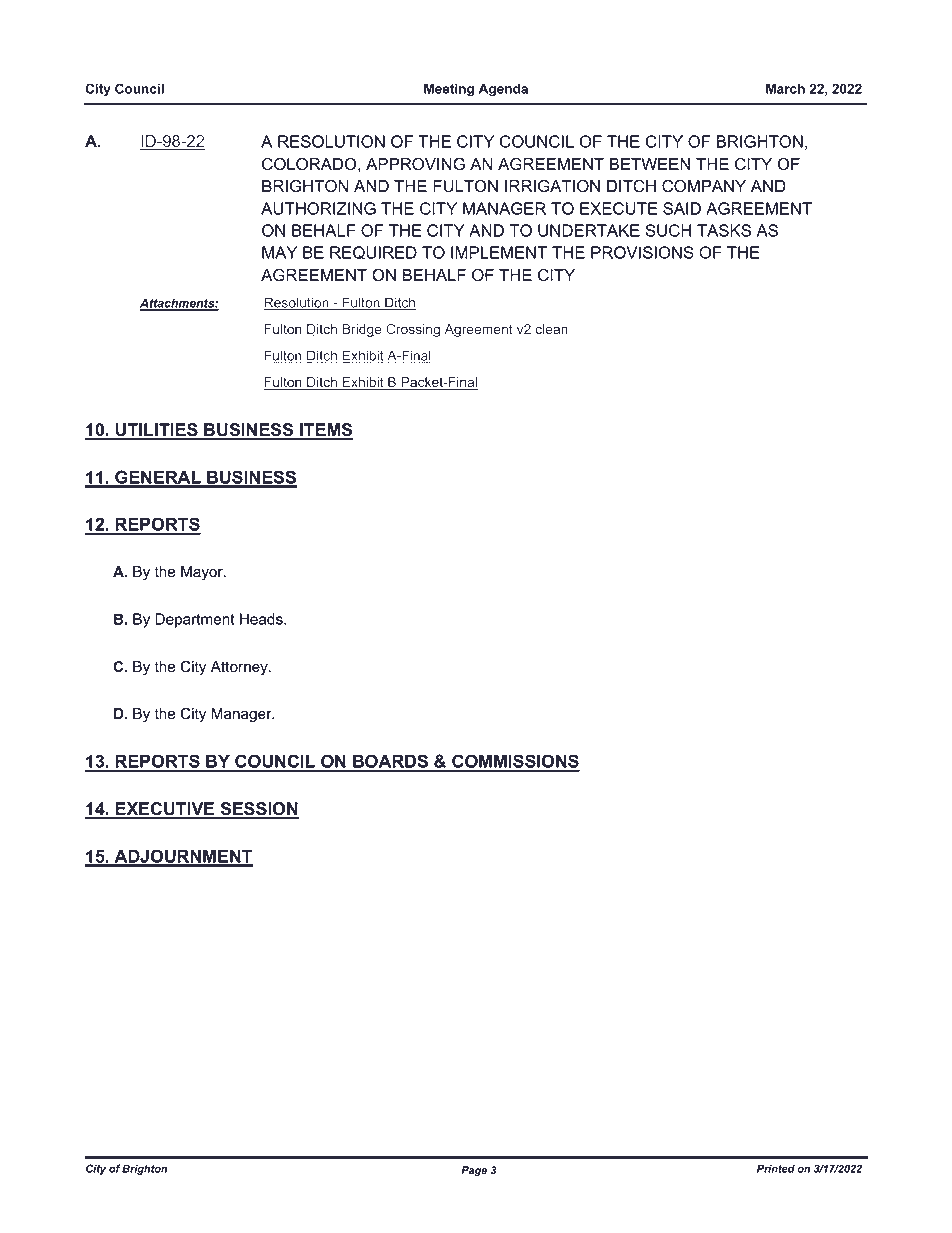 This document has height=1233, width=952. What do you see at coordinates (240, 668) in the document?
I see `Attorney` at bounding box center [240, 668].
